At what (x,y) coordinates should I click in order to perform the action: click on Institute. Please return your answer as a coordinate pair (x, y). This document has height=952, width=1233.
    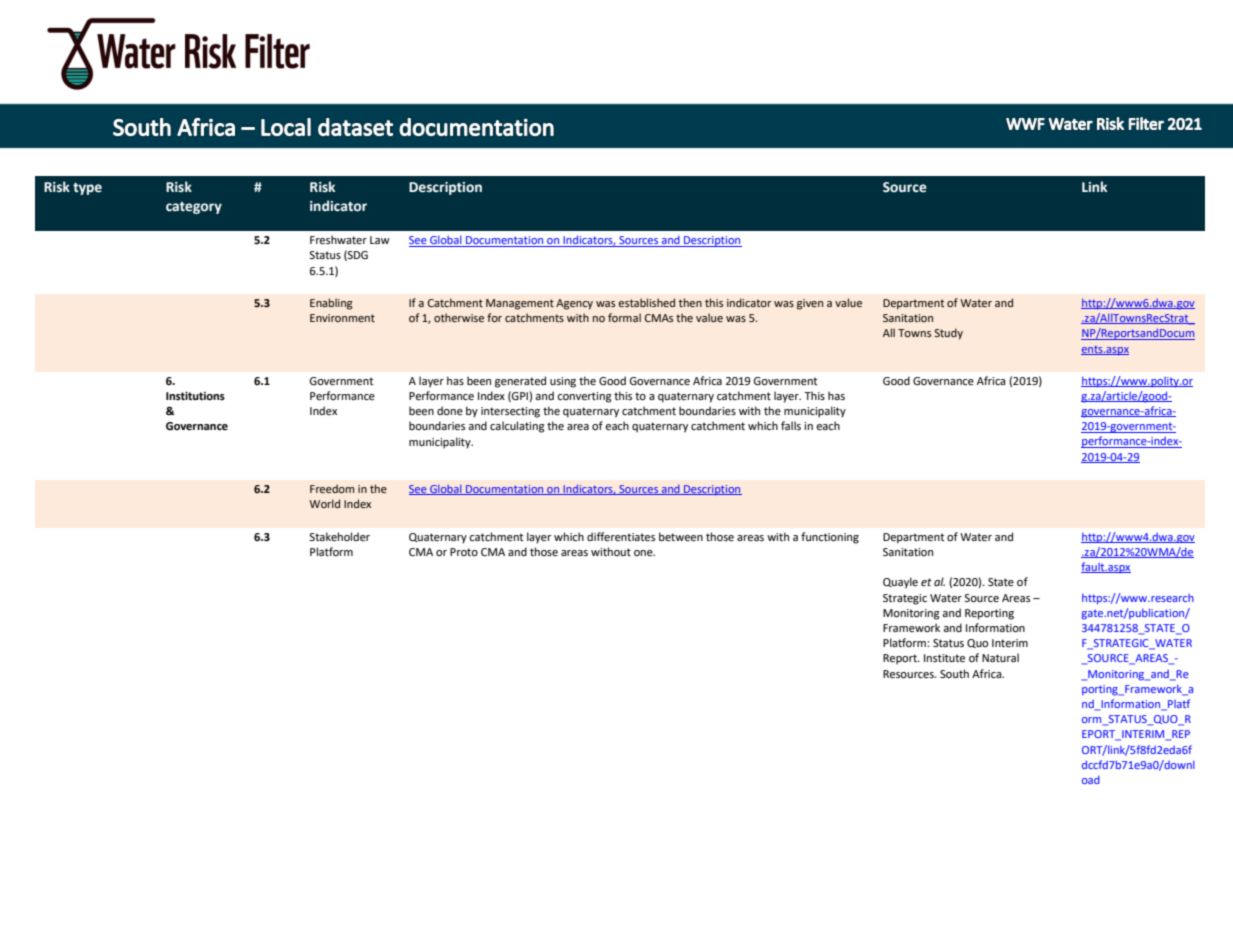
    Looking at the image, I should click on (944, 658).
